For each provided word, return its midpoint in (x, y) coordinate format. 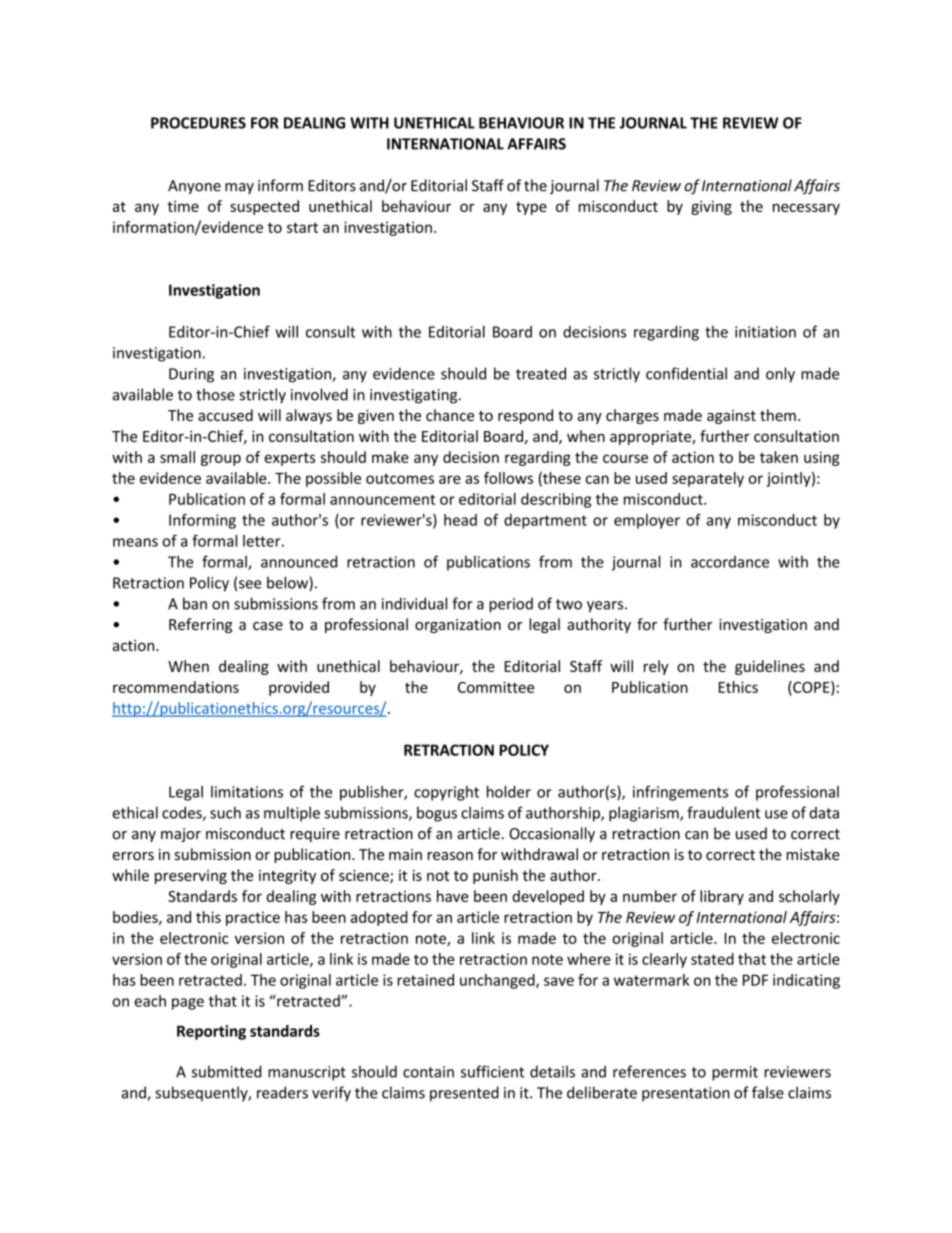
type (531, 208)
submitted (226, 1071)
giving (711, 207)
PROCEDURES (198, 123)
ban (195, 603)
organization (458, 626)
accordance (730, 562)
